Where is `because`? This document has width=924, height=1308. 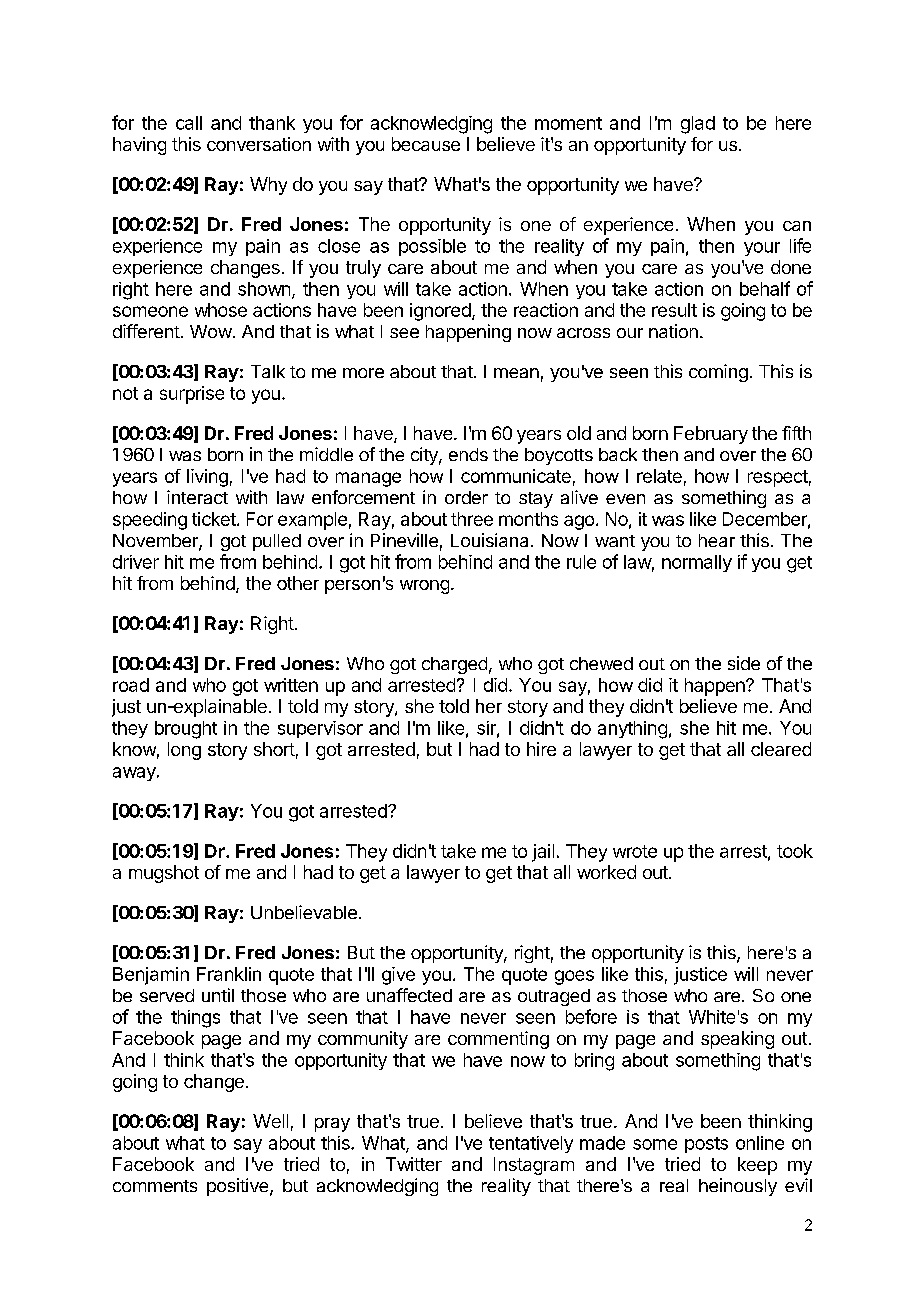 because is located at coordinates (426, 144).
